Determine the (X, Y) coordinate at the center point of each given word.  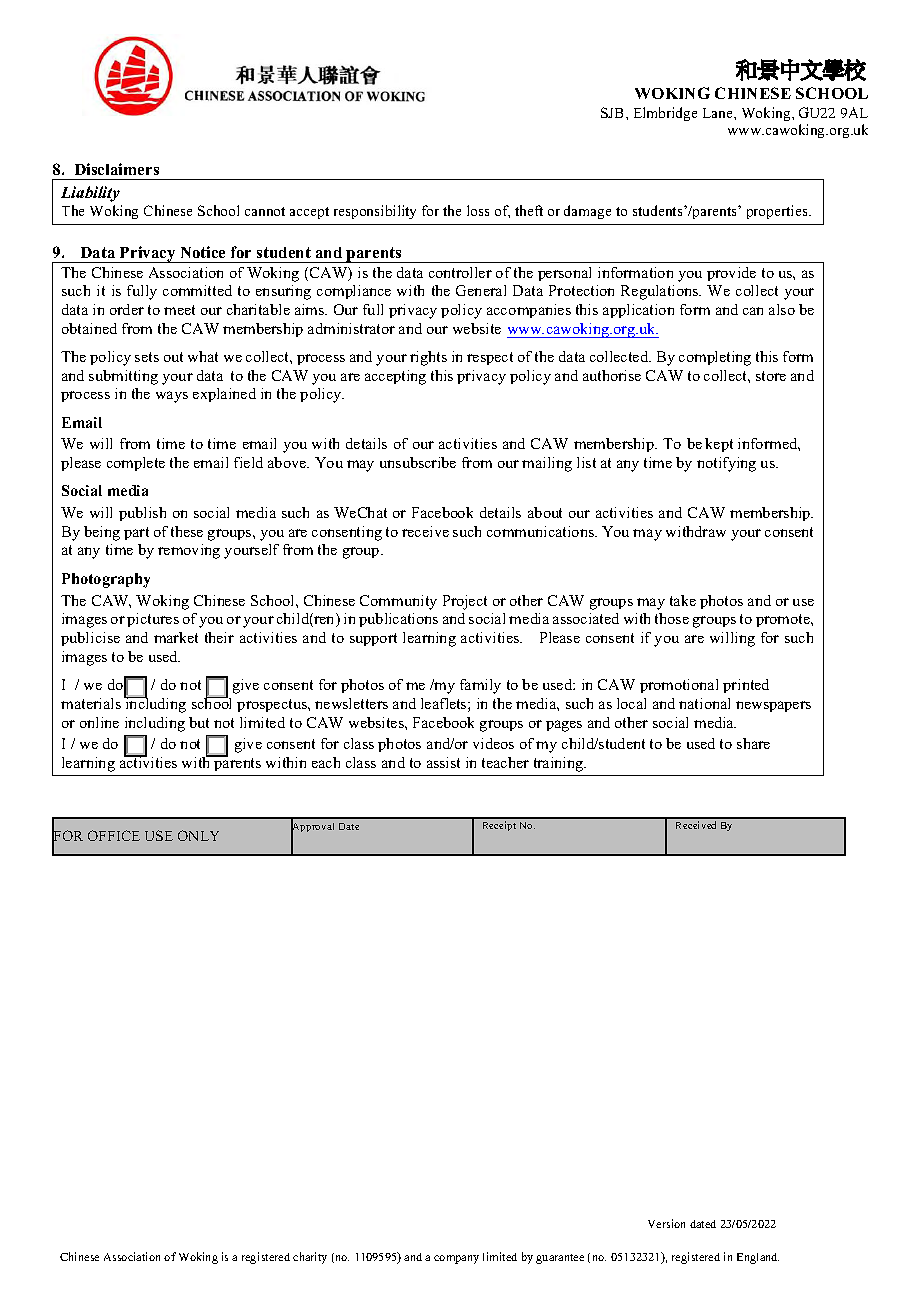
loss (478, 210)
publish (142, 514)
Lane (719, 113)
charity (310, 1258)
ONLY (198, 835)
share (753, 743)
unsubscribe (418, 462)
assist (443, 762)
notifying (726, 464)
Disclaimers (117, 169)
